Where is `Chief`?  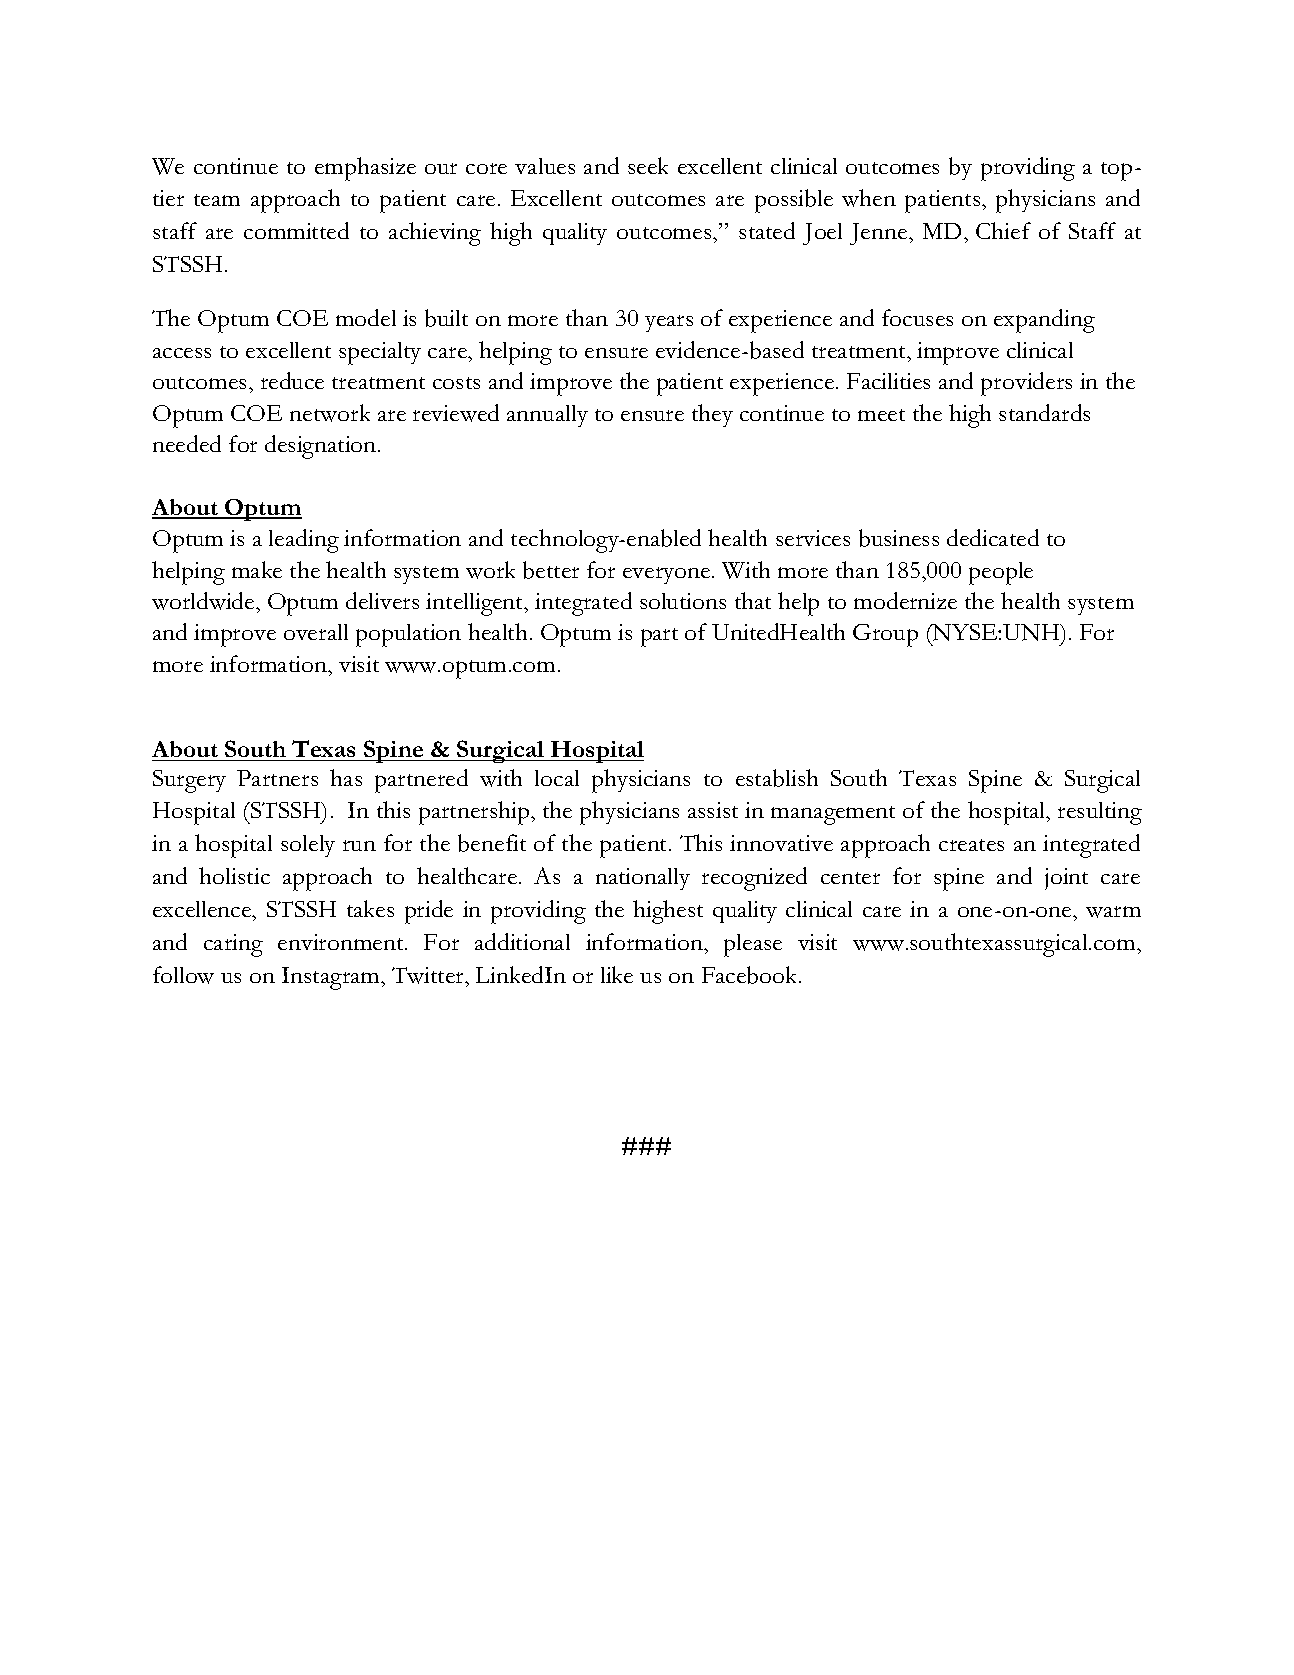 Chief is located at coordinates (1003, 230).
